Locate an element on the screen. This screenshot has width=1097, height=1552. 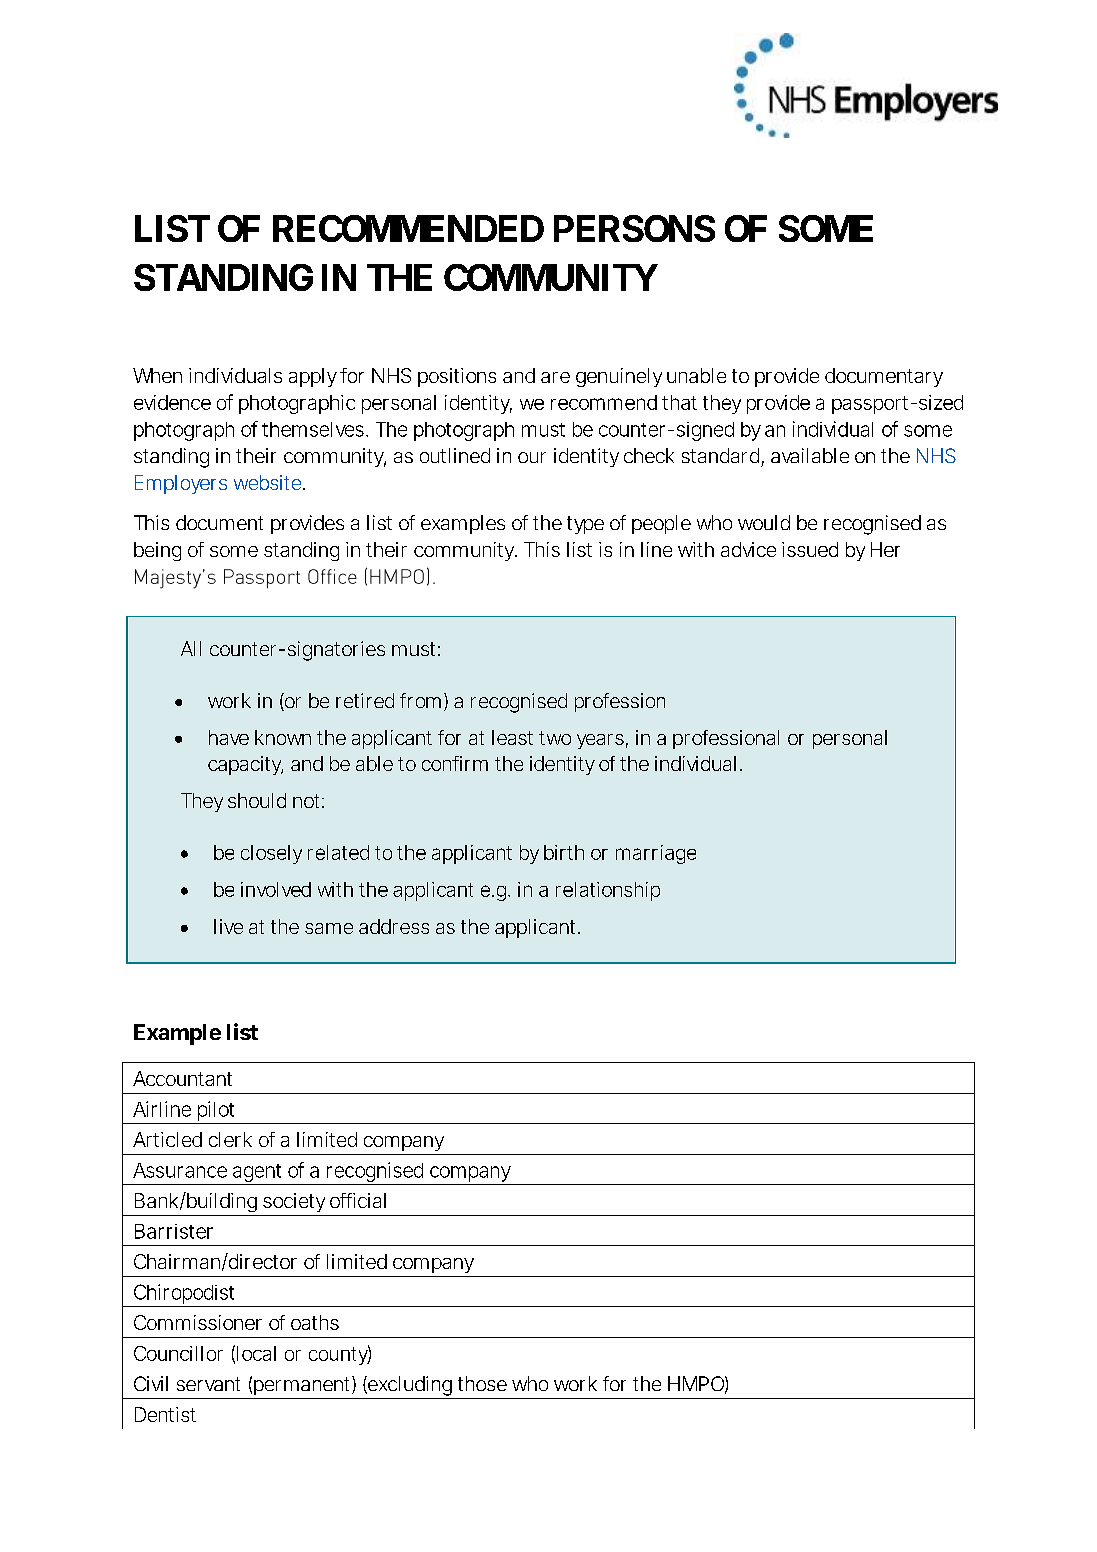
birth is located at coordinates (564, 852).
